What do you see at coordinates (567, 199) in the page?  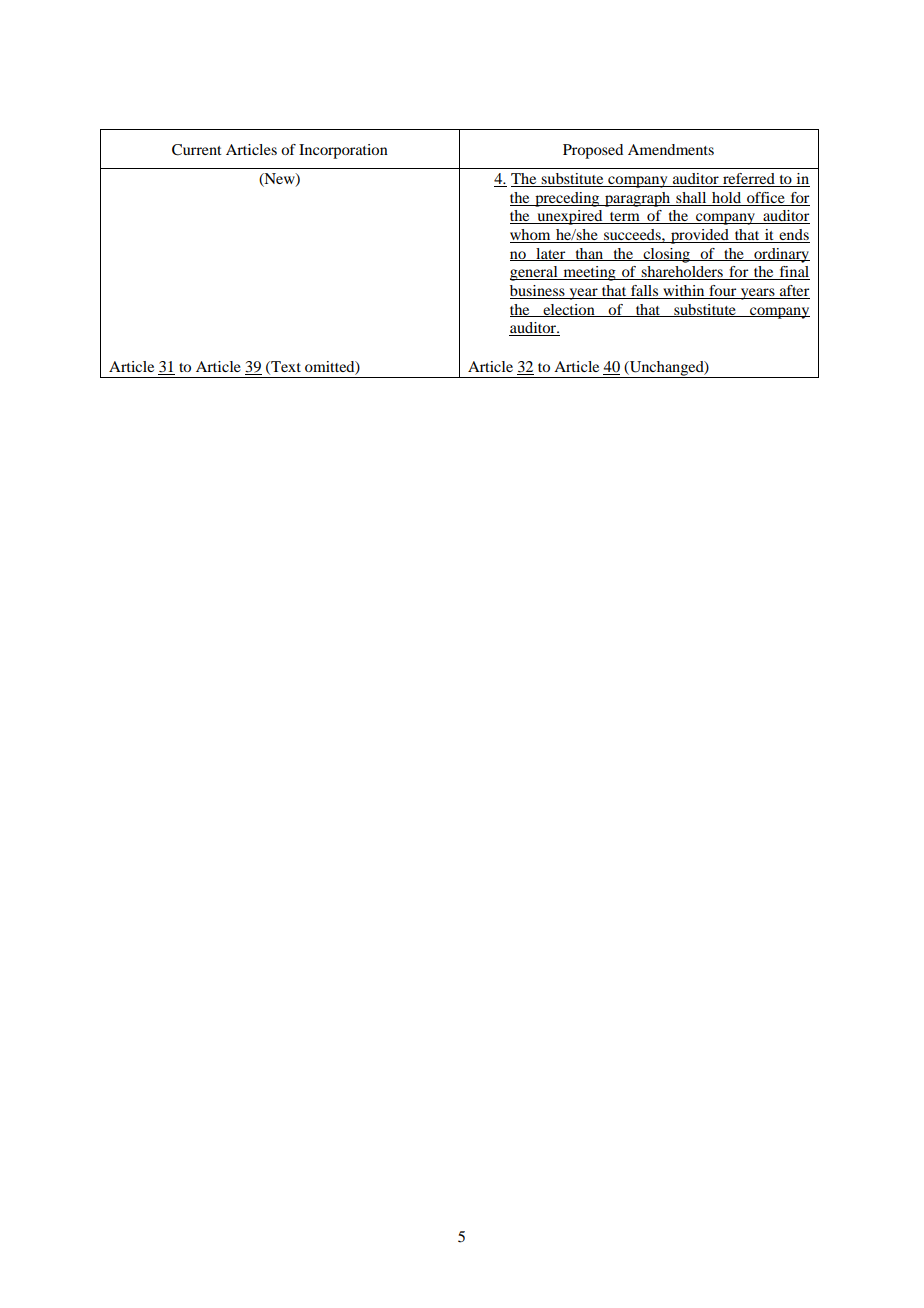 I see `preceding` at bounding box center [567, 199].
